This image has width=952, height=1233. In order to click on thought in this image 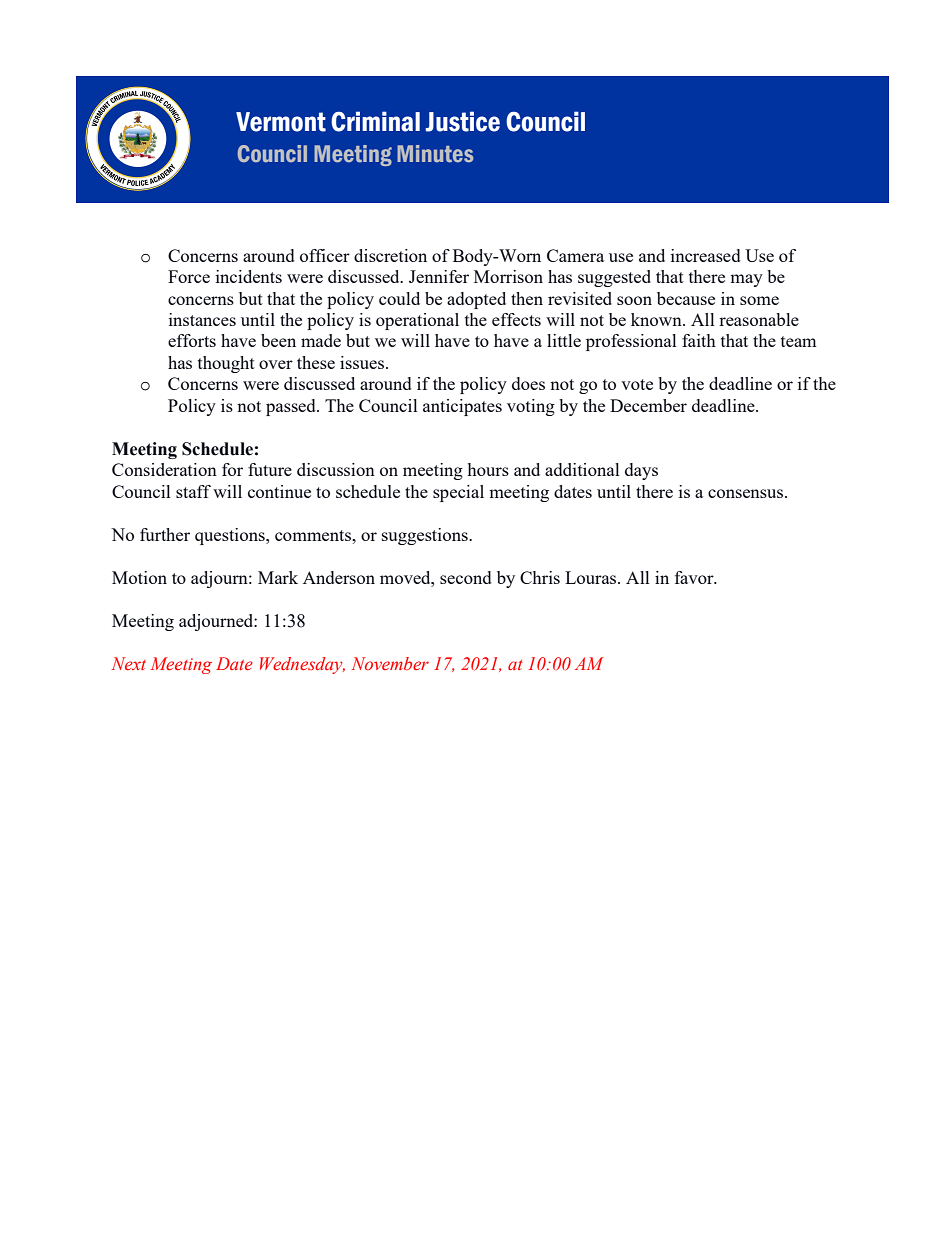, I will do `click(226, 364)`.
